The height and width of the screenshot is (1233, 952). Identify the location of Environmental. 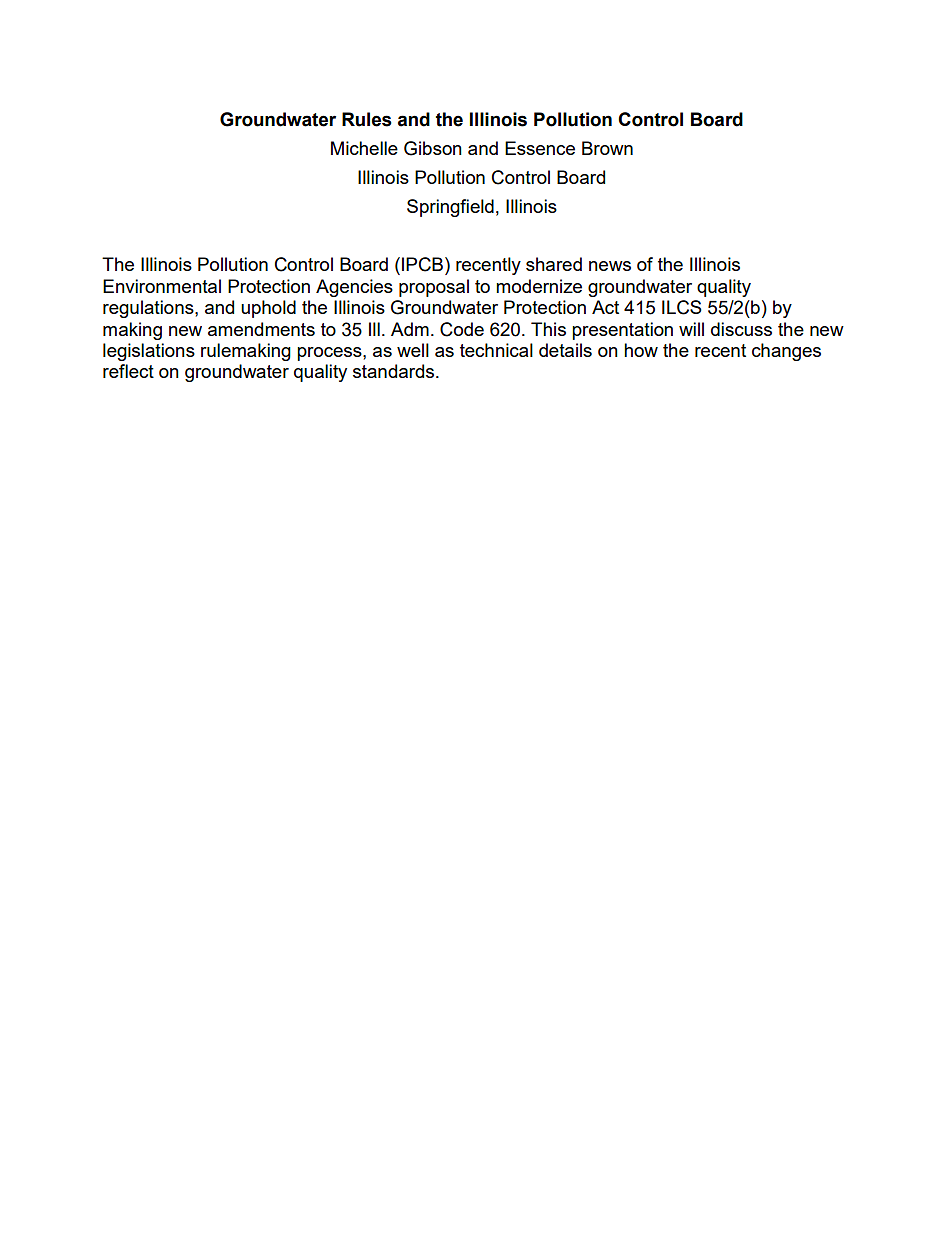
(162, 286).
